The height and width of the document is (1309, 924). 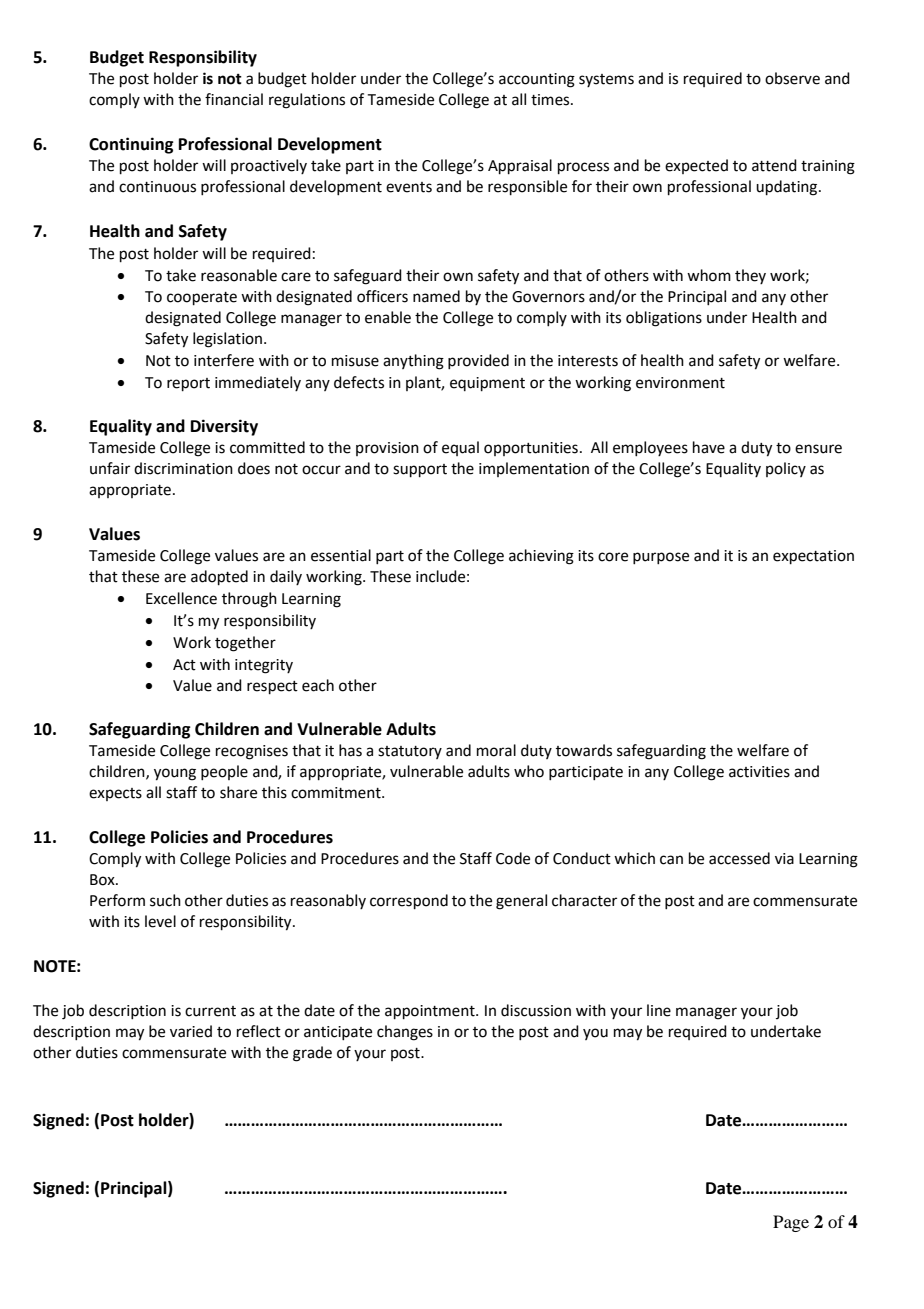 I want to click on changes, so click(x=405, y=1033).
